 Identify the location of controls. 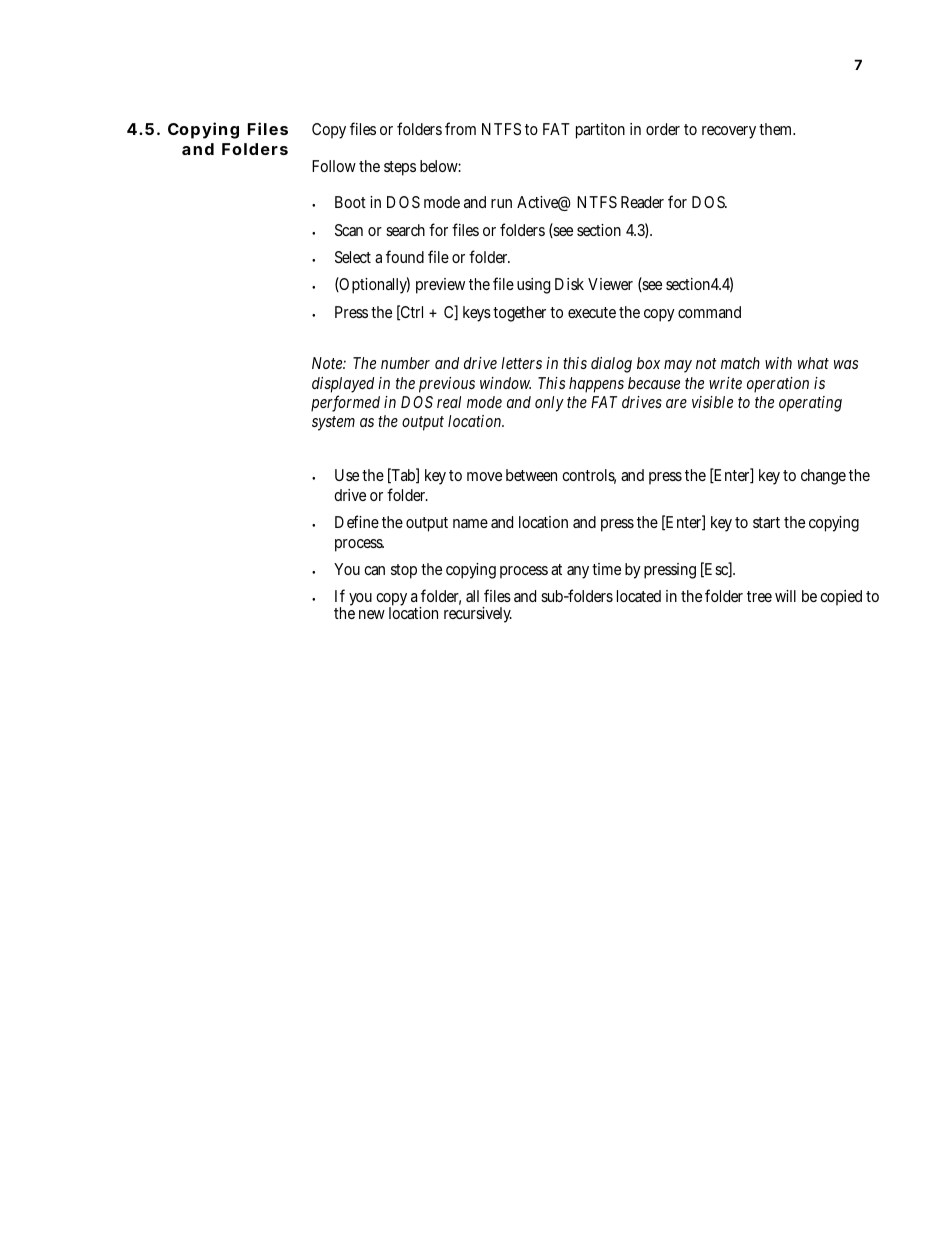
(589, 476).
